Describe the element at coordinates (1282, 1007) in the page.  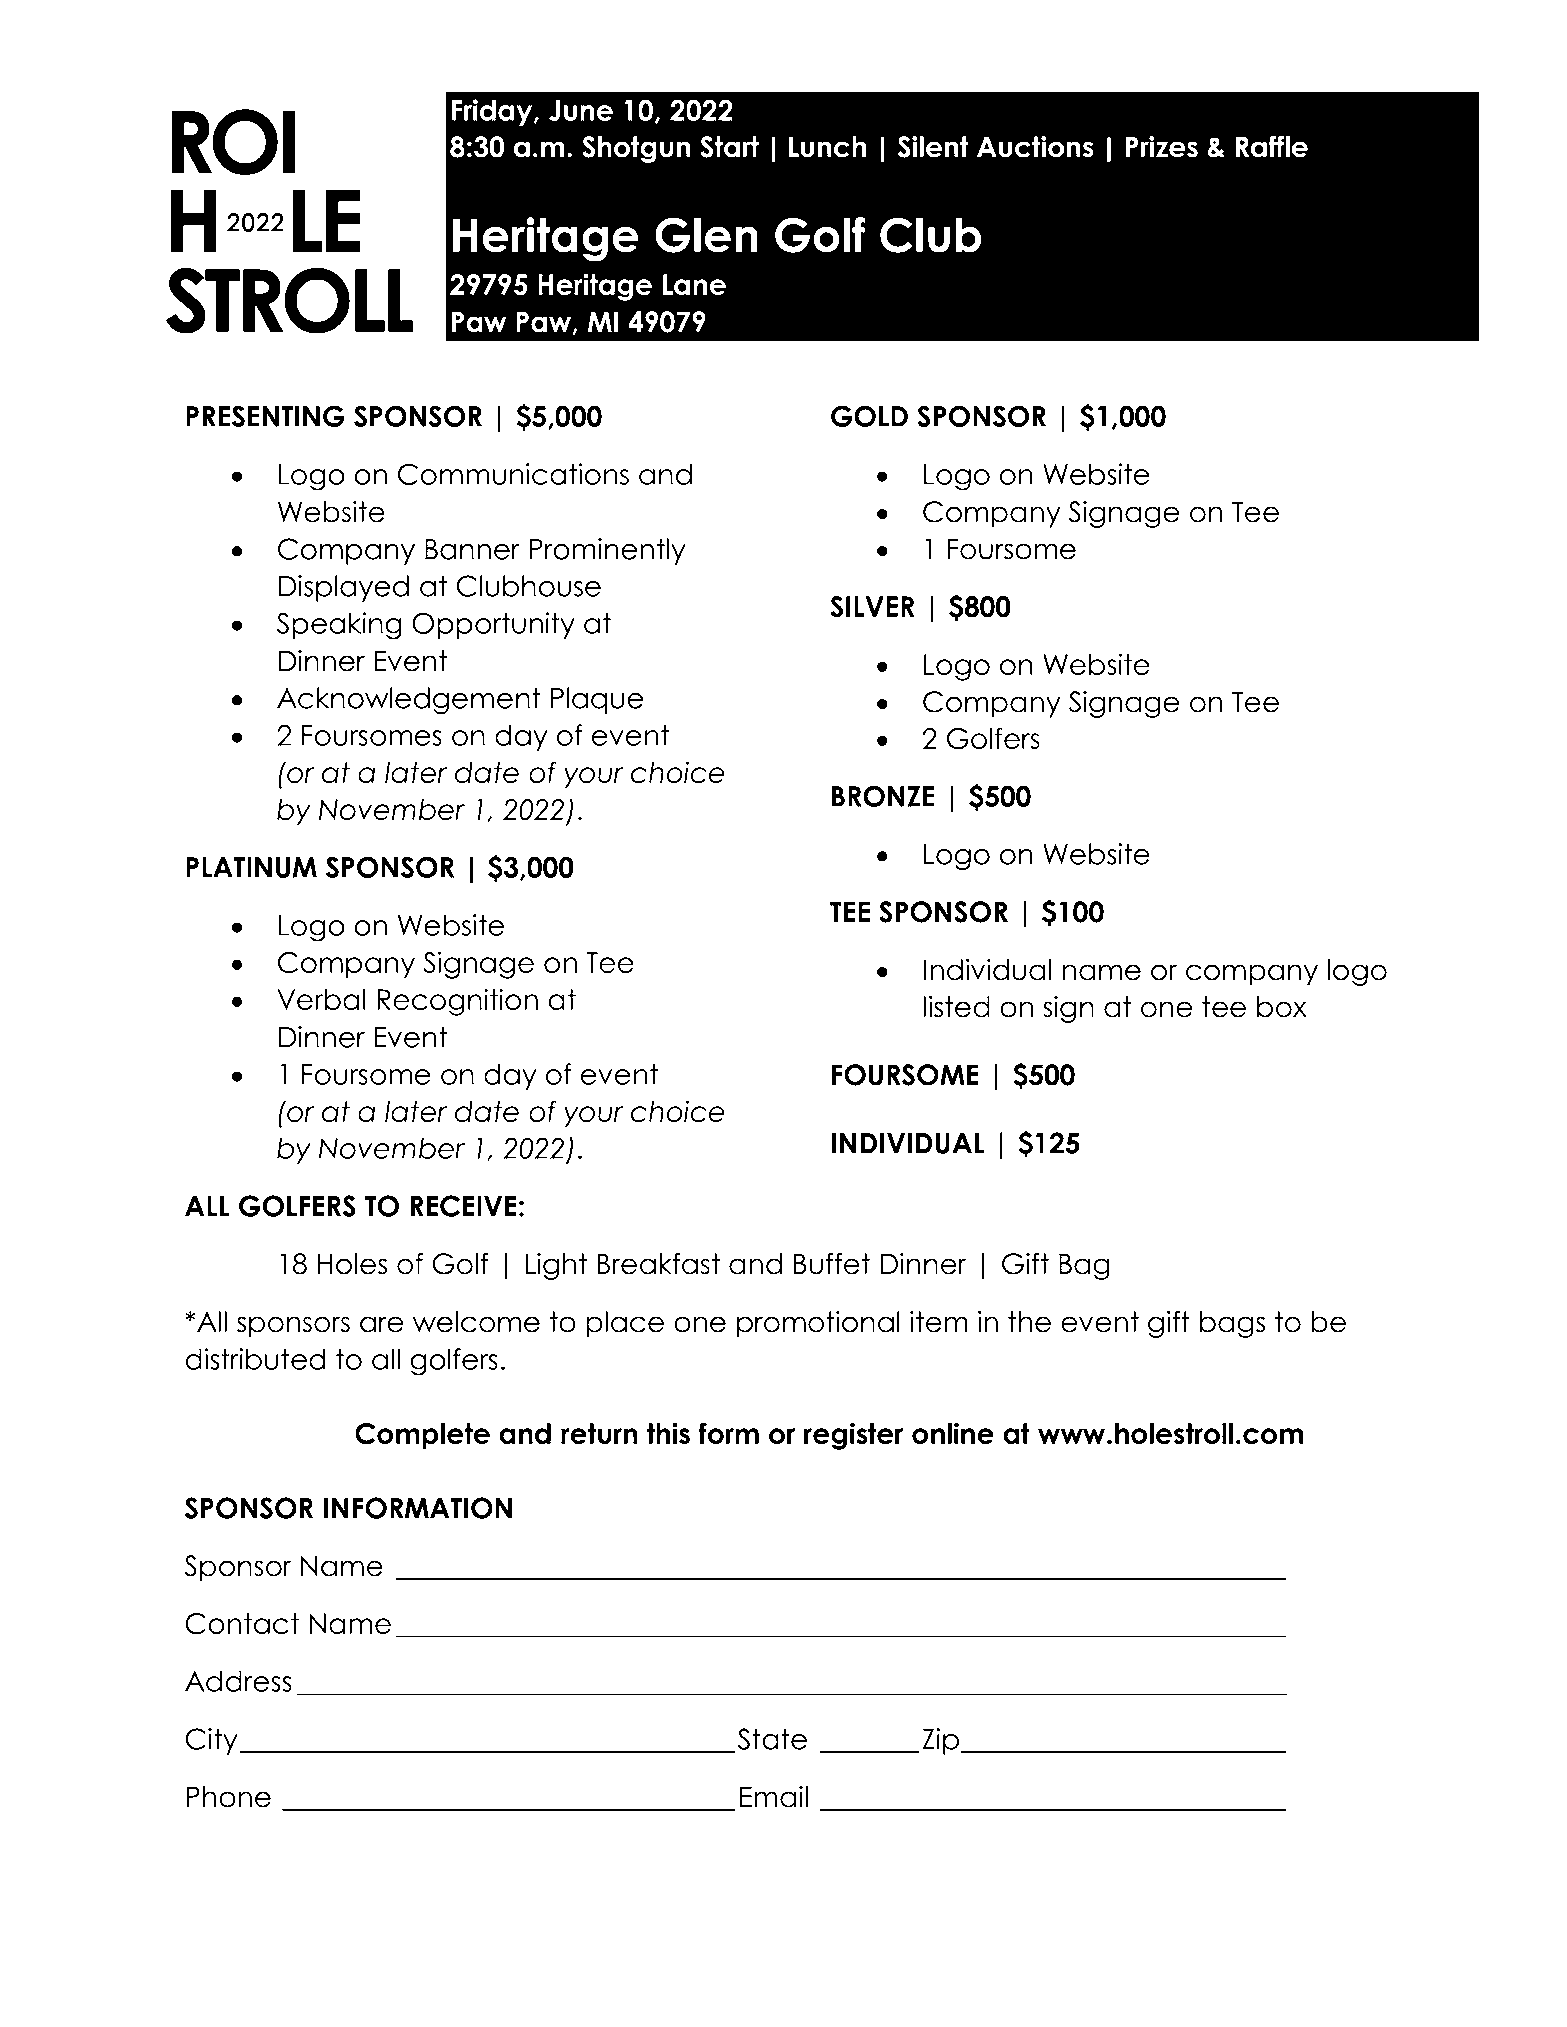
I see `box` at that location.
